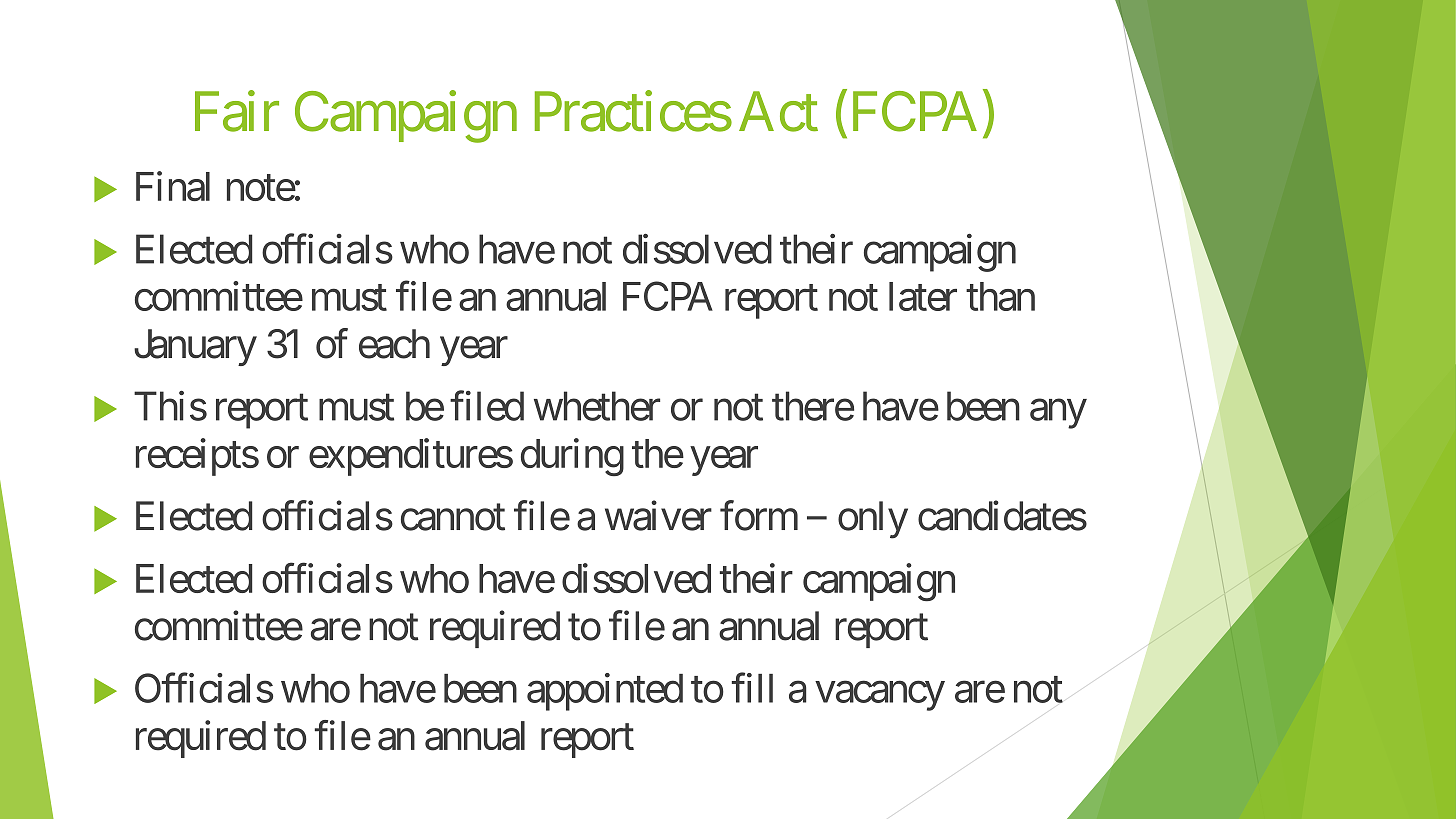 This page has width=1456, height=819. Describe the element at coordinates (658, 516) in the page. I see `waiver` at that location.
